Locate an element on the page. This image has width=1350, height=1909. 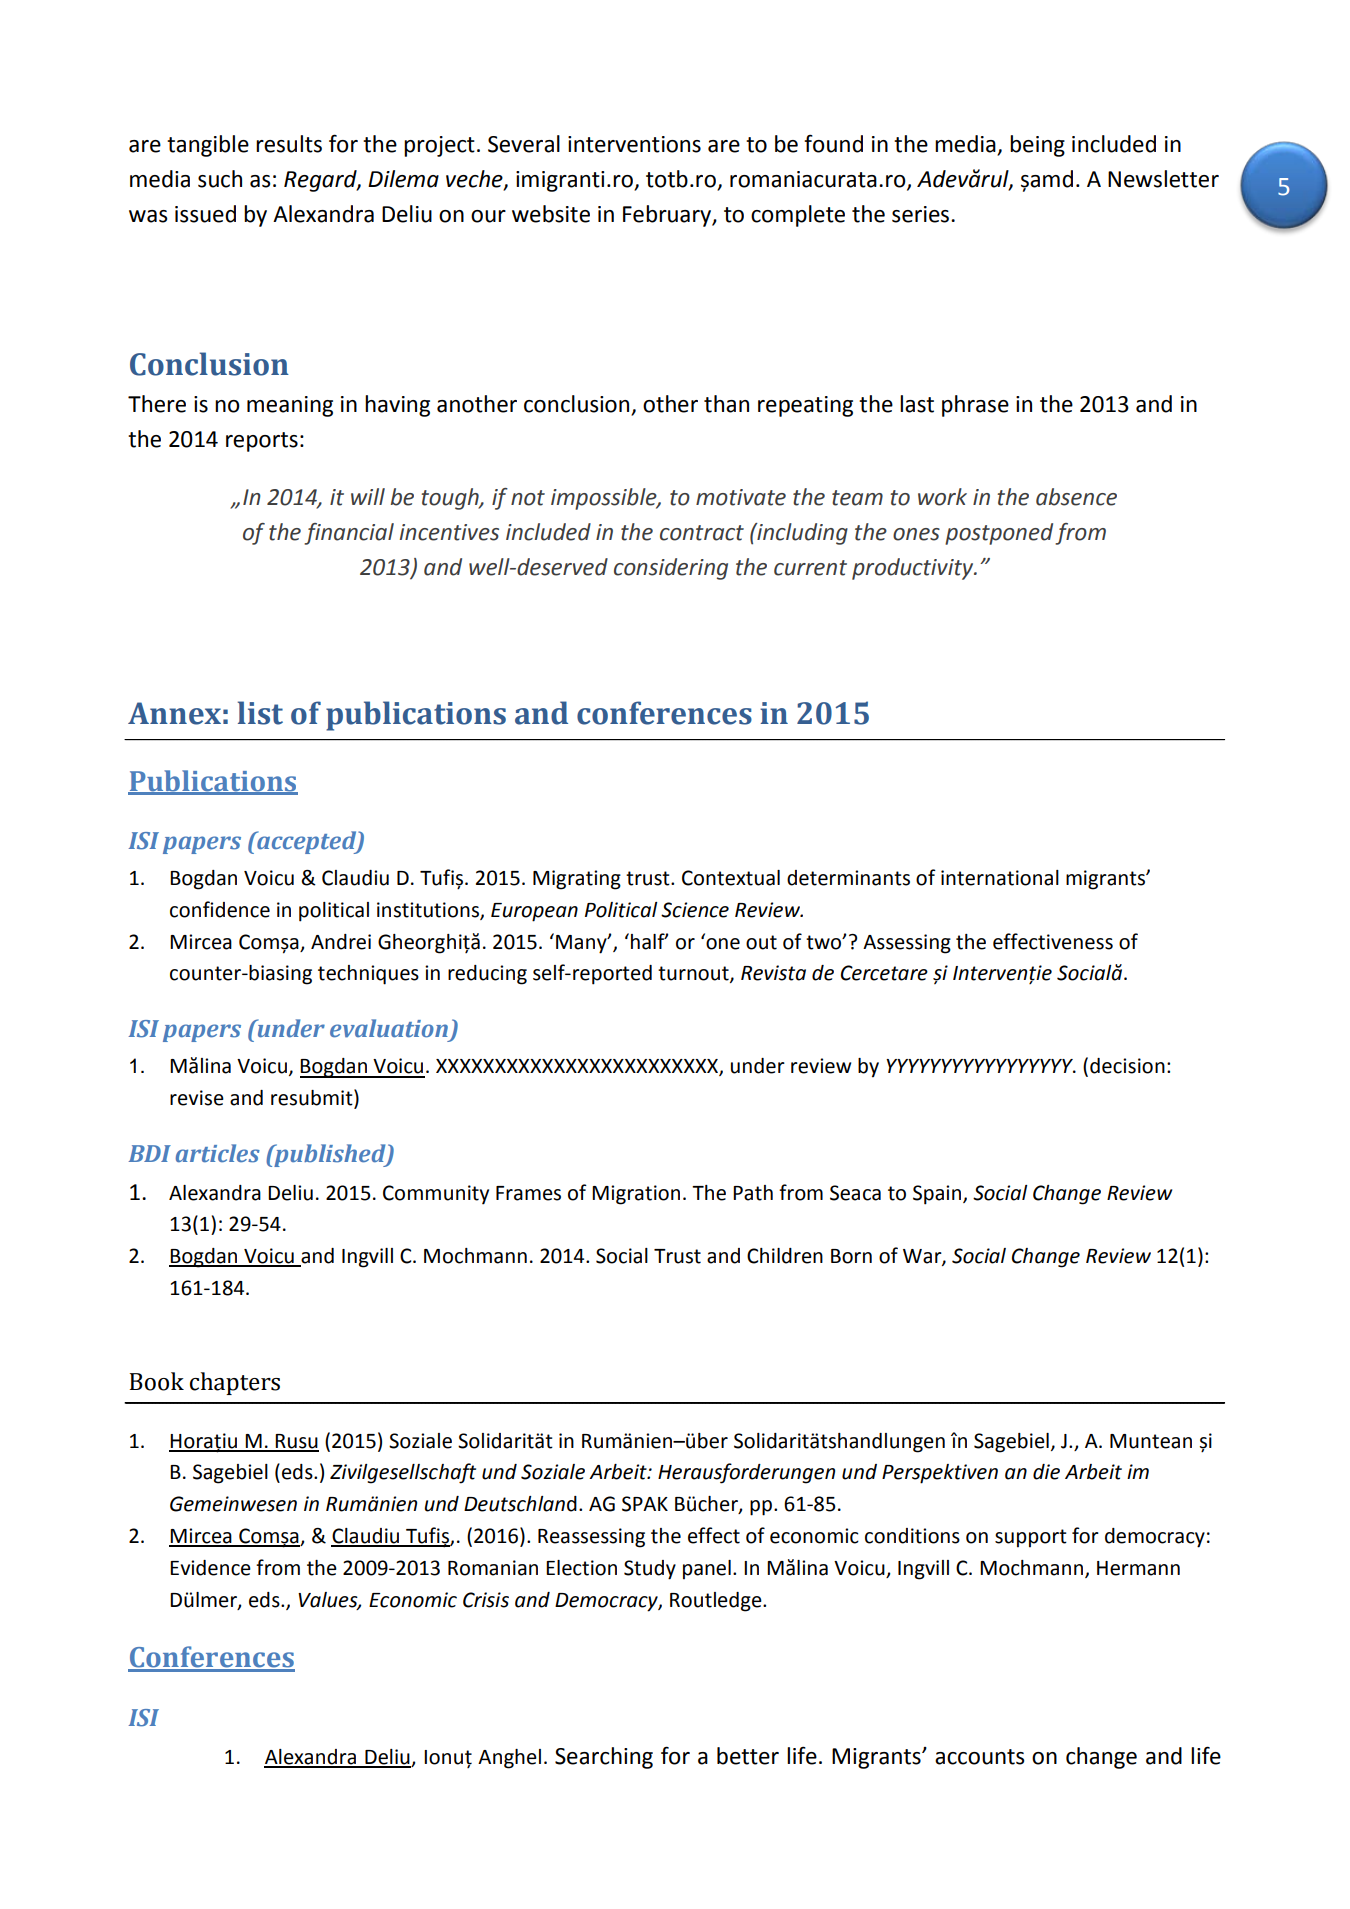
Contextual is located at coordinates (731, 878).
